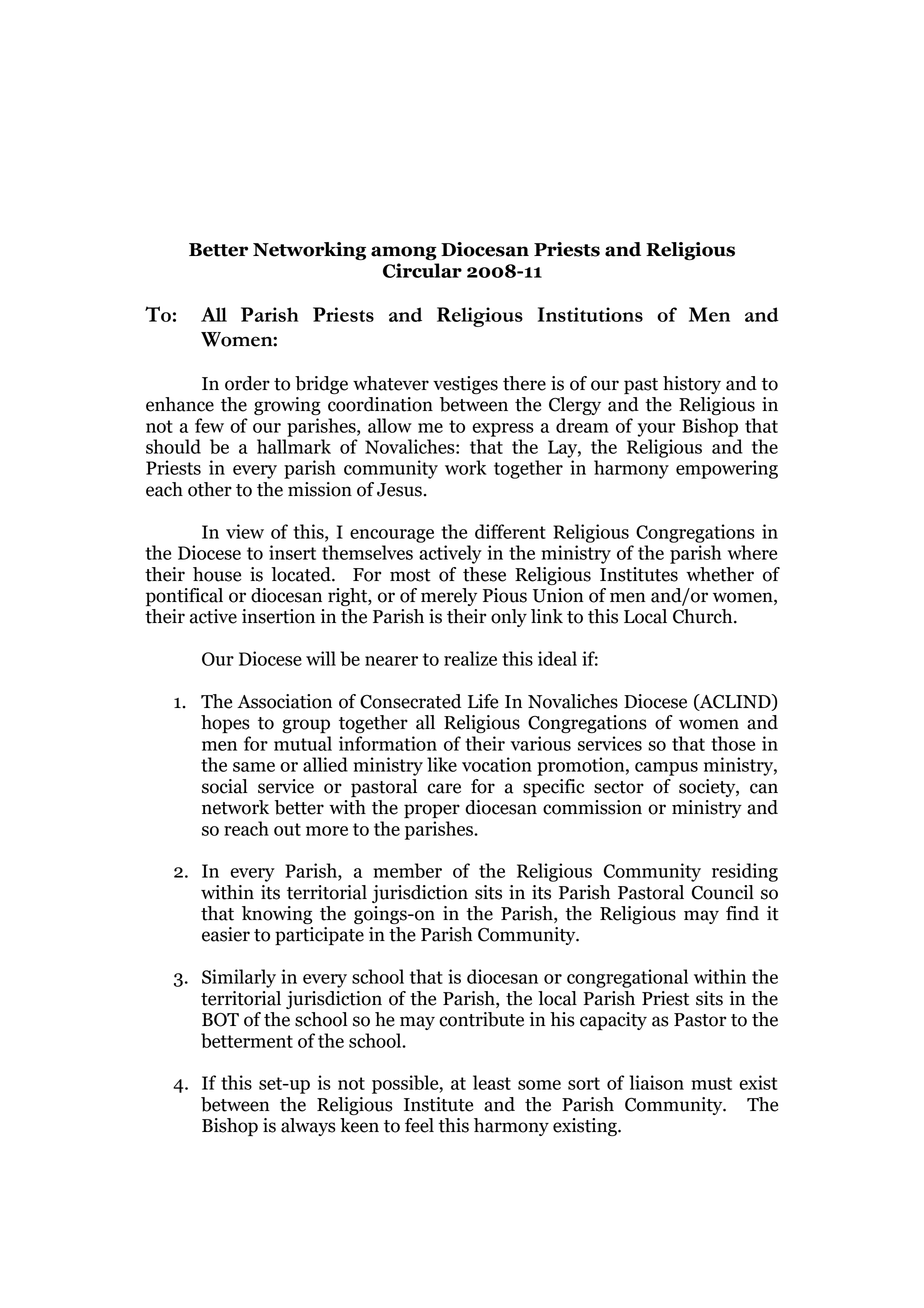 Image resolution: width=924 pixels, height=1308 pixels. I want to click on Circular, so click(422, 270).
